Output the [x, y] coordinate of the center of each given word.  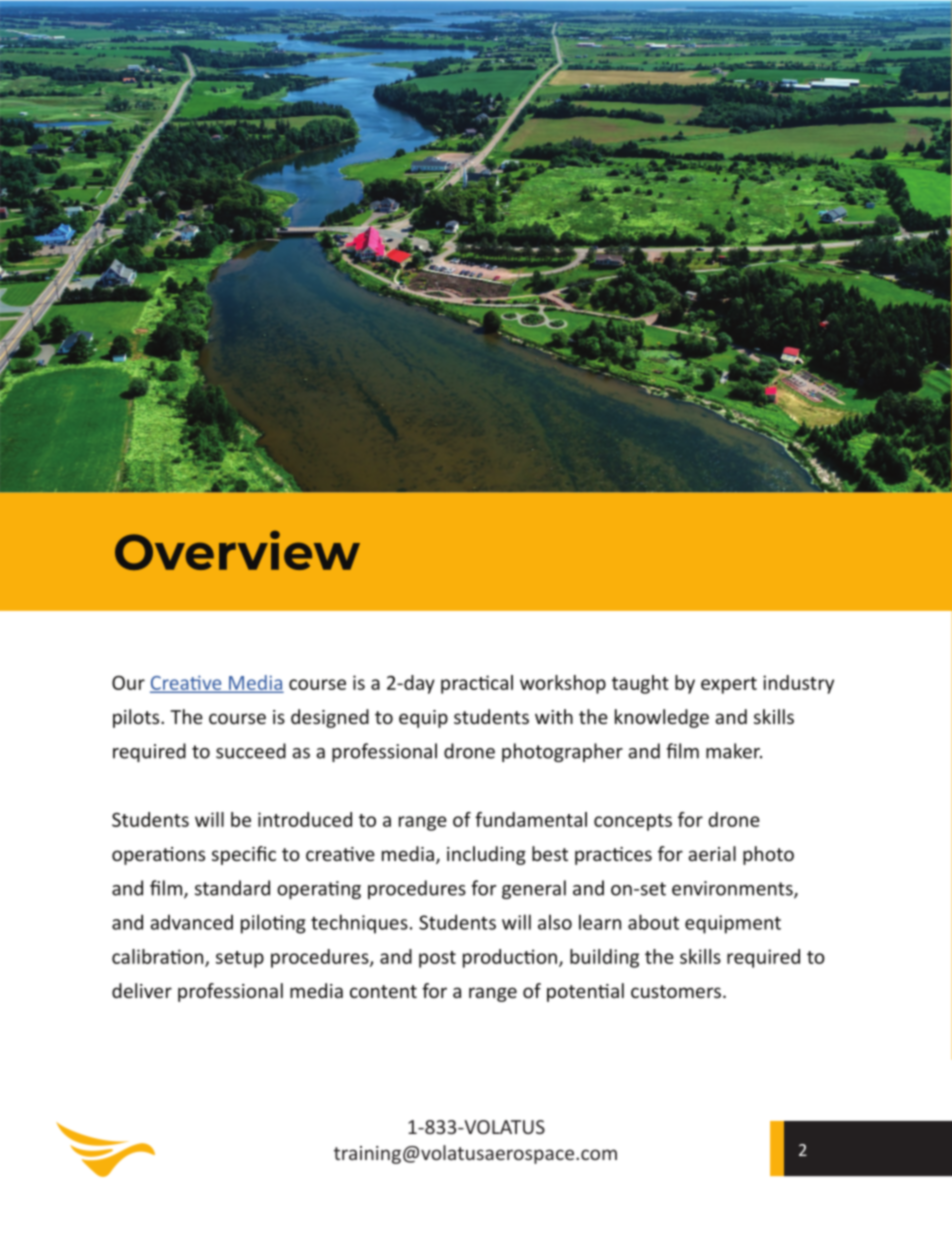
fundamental [531, 819]
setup [240, 959]
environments [733, 889]
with [554, 716]
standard [232, 888]
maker [734, 751]
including [486, 855]
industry [798, 684]
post [437, 959]
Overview [237, 550]
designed [330, 718]
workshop [563, 684]
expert [729, 685]
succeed [251, 751]
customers [676, 991]
